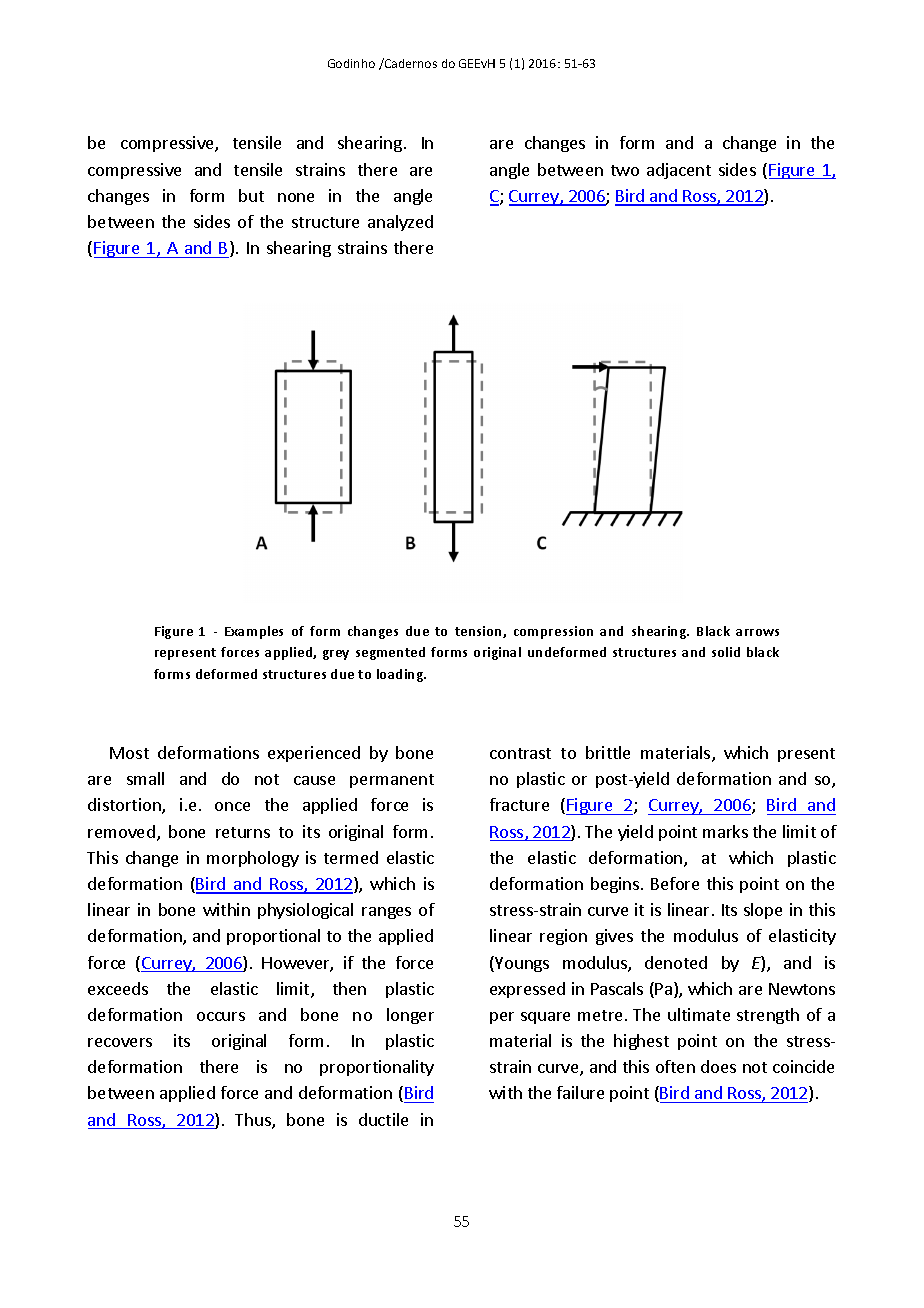 The image size is (924, 1308). What do you see at coordinates (251, 195) in the screenshot?
I see `but` at bounding box center [251, 195].
